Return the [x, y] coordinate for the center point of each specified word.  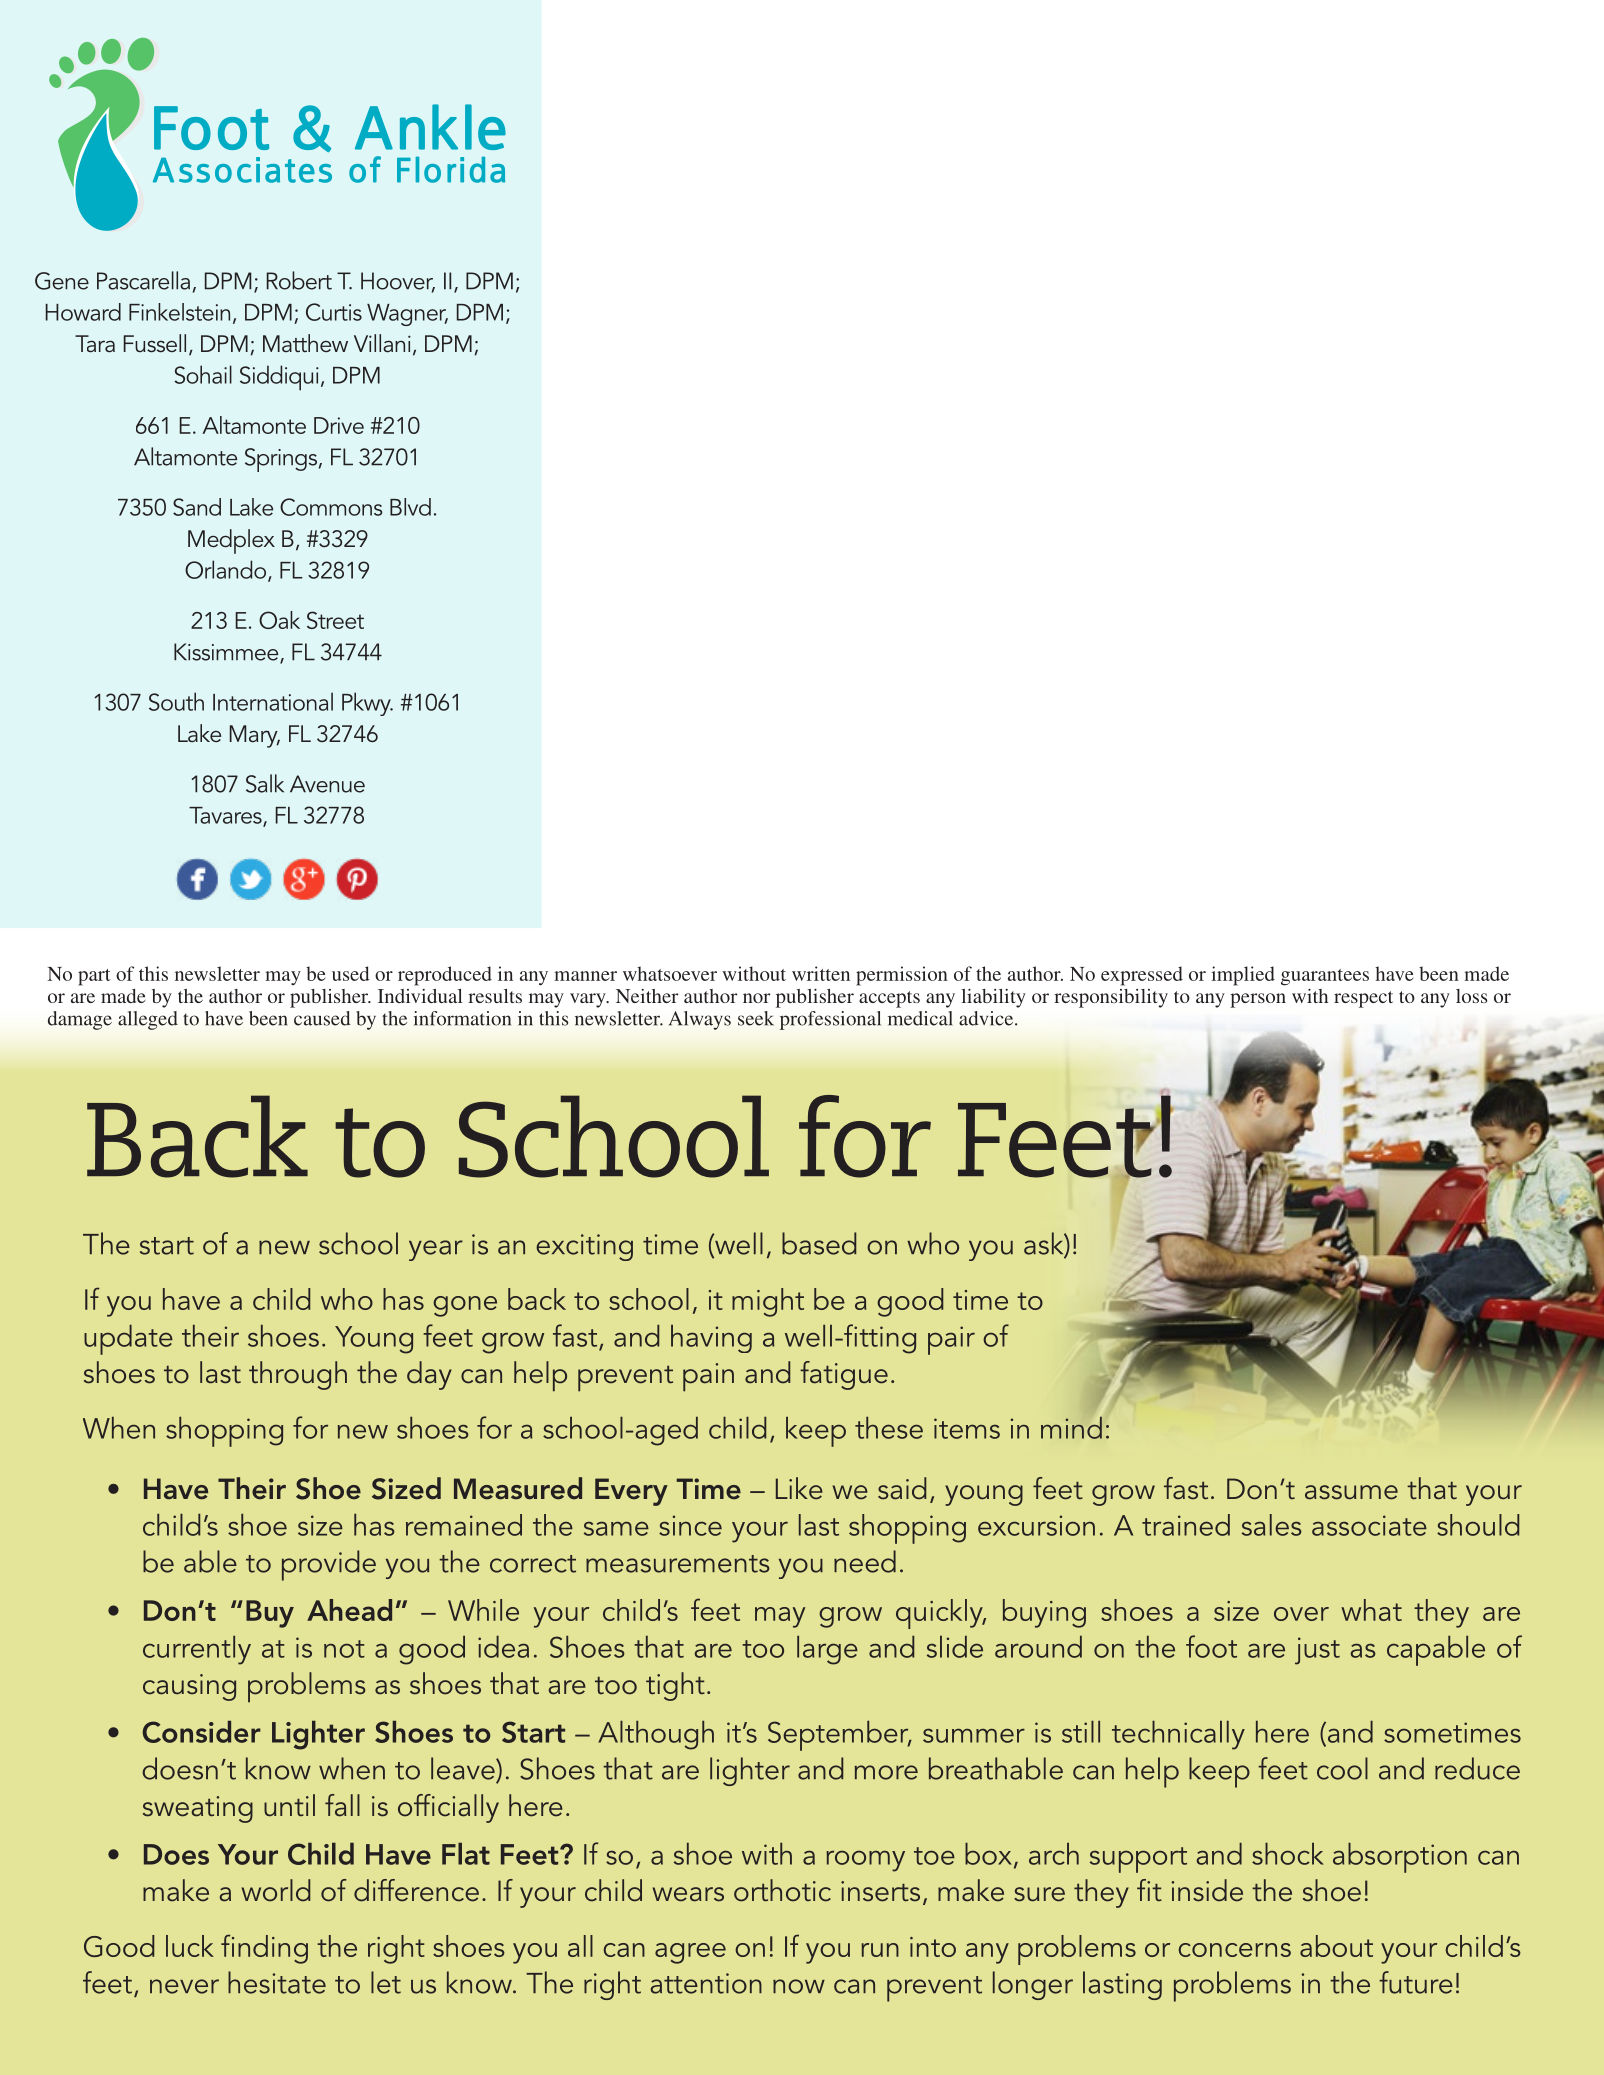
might [768, 1302]
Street [335, 620]
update [128, 1340]
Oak [279, 620]
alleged [148, 1020]
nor [756, 998]
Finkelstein [179, 312]
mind [1071, 1428]
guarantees [1325, 977]
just [1317, 1651]
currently [197, 1650]
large [827, 1650]
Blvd [410, 507]
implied [1243, 976]
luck [190, 1946]
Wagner [407, 315]
